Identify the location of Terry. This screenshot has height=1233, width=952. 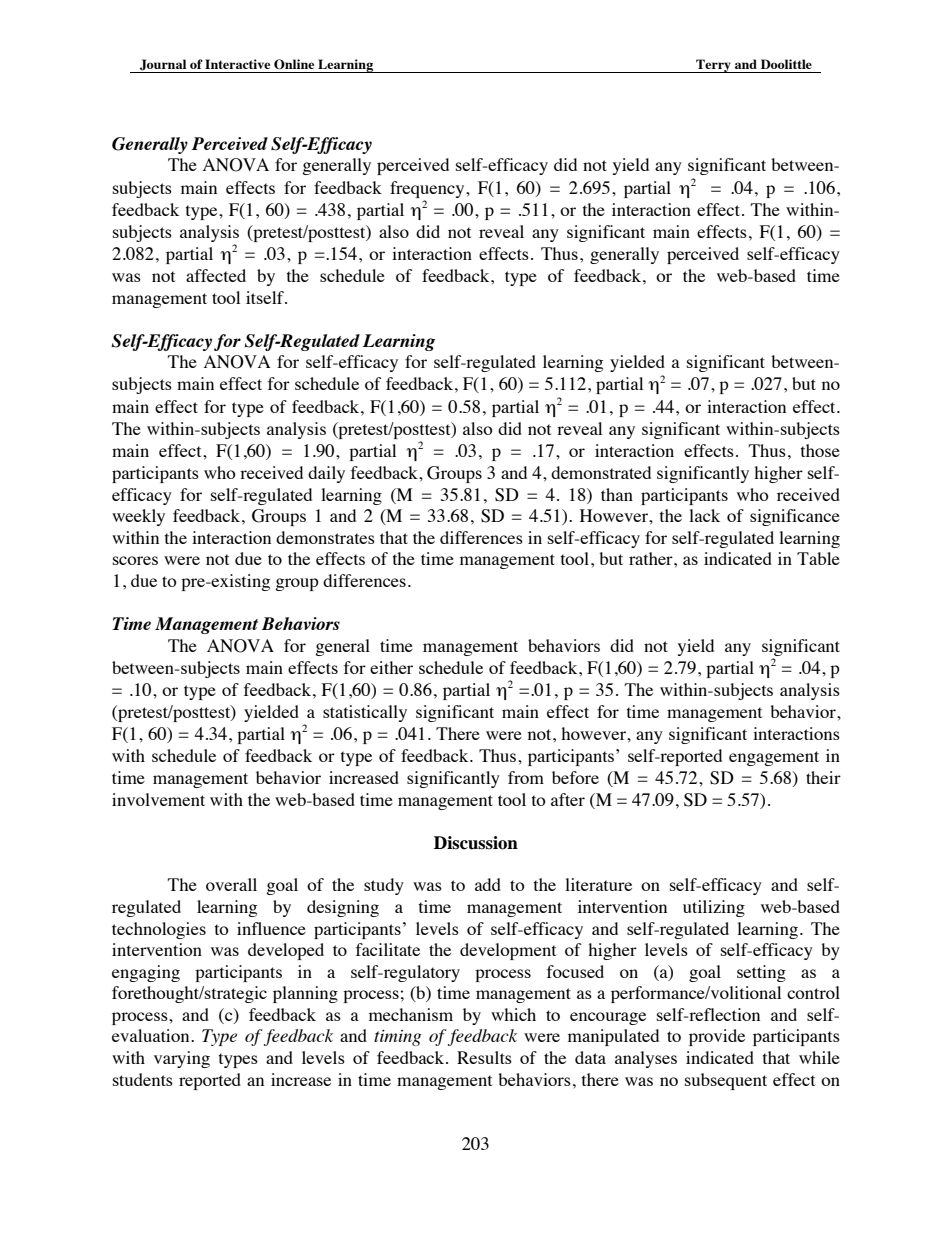
(713, 66).
